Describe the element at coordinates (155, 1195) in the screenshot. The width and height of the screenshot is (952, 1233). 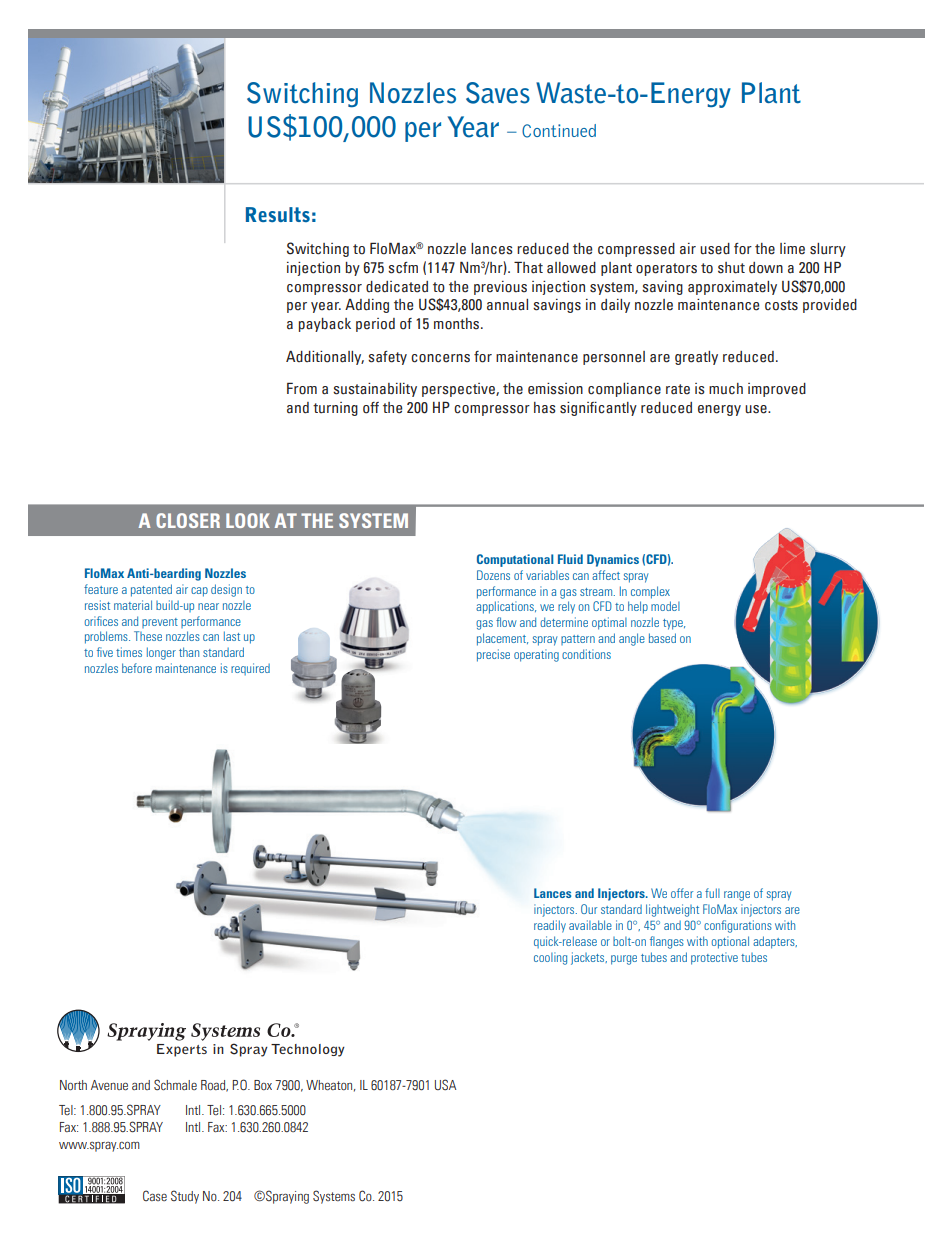
I see `Case` at that location.
